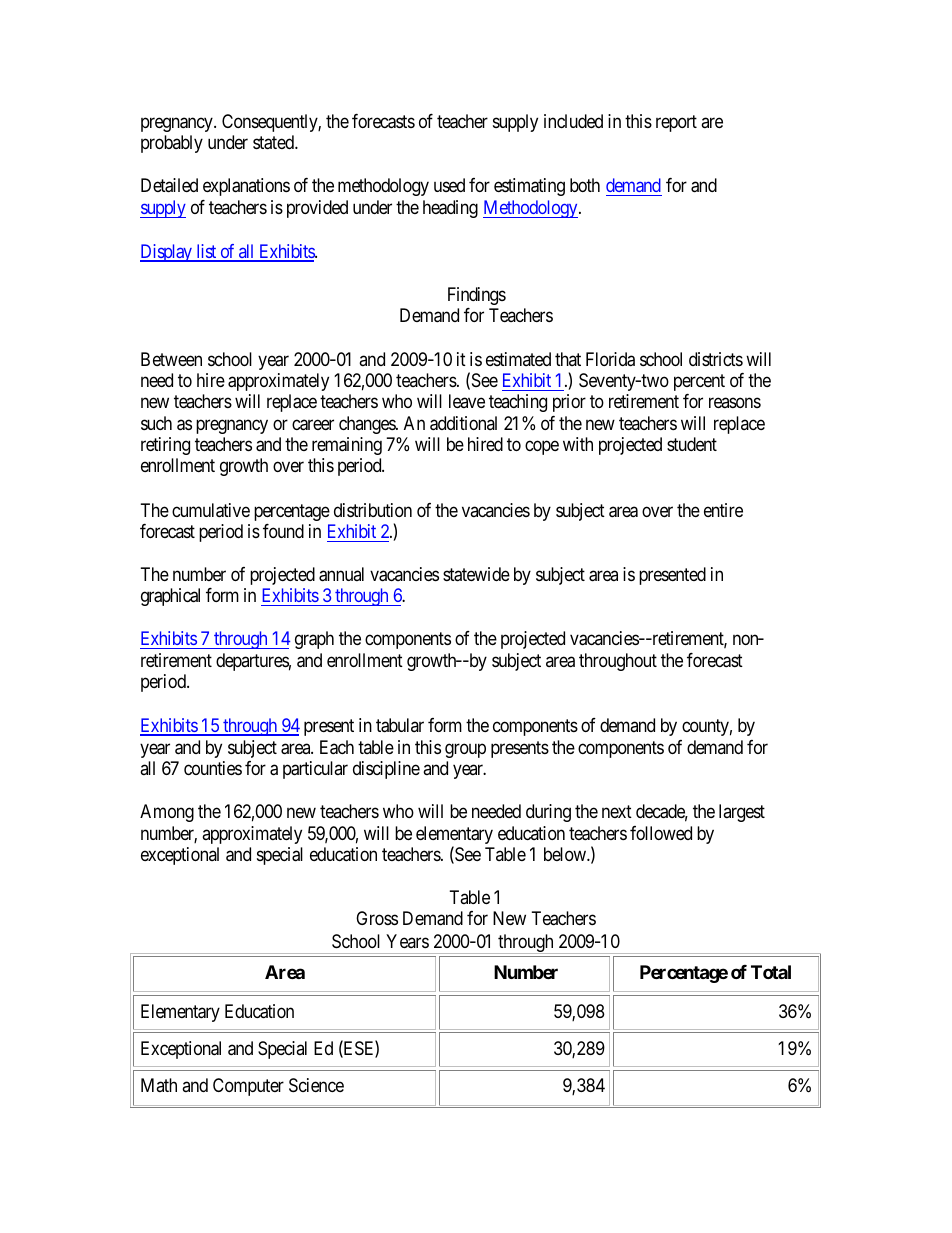 The height and width of the screenshot is (1233, 952). I want to click on leave, so click(467, 401).
